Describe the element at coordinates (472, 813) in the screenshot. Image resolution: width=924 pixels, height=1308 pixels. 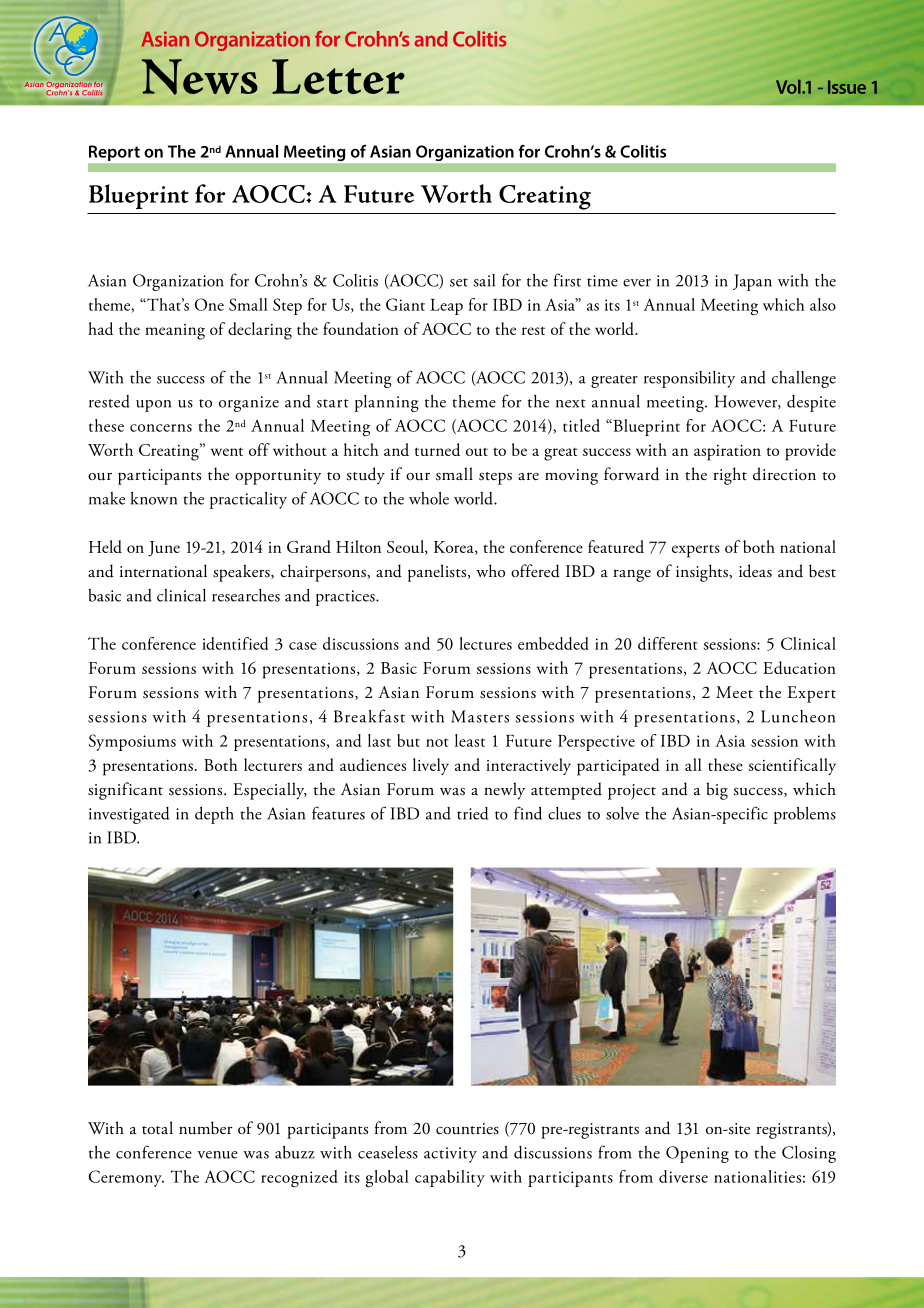
I see `tried` at that location.
